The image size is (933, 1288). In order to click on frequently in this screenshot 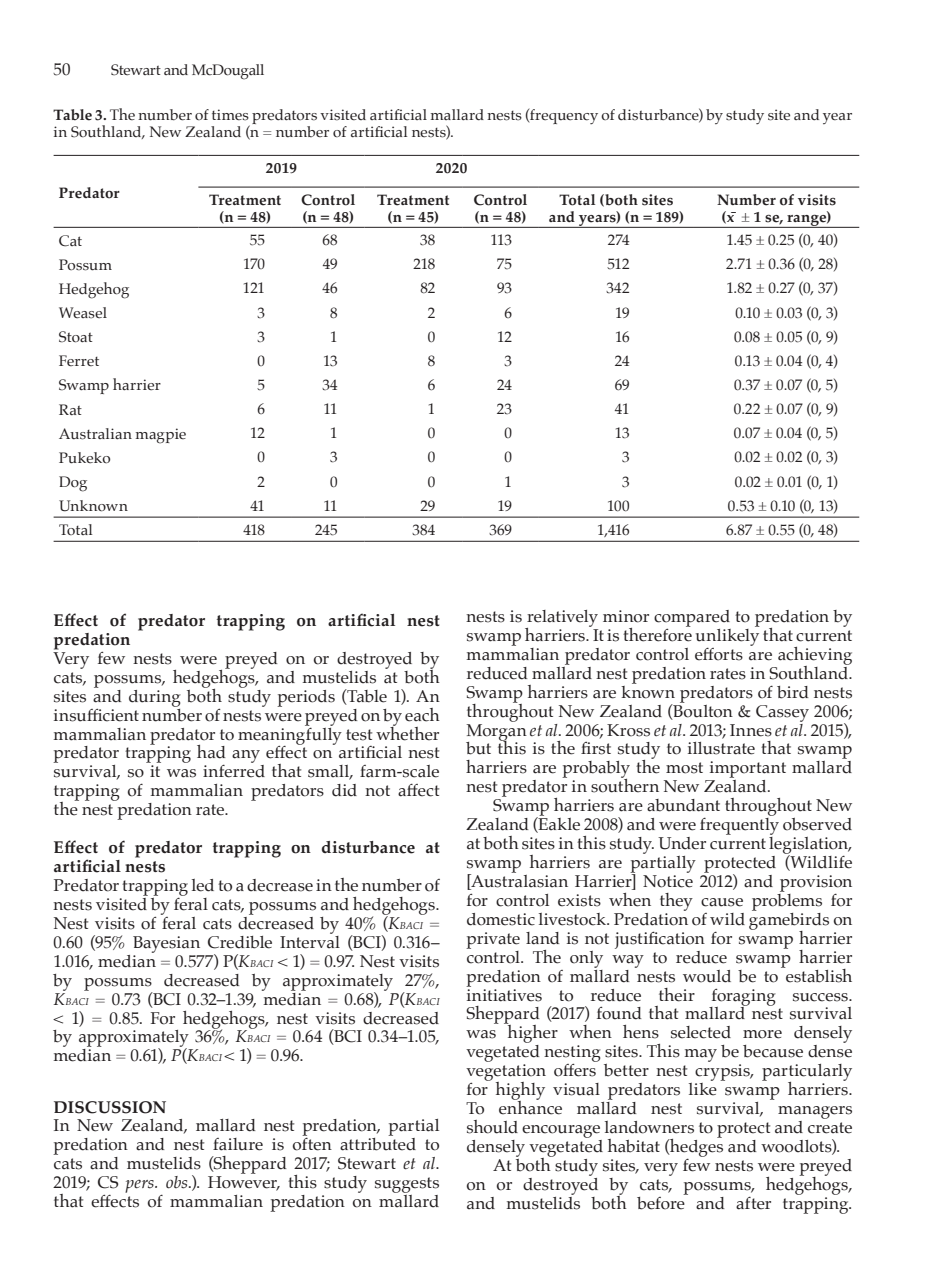, I will do `click(739, 825)`.
